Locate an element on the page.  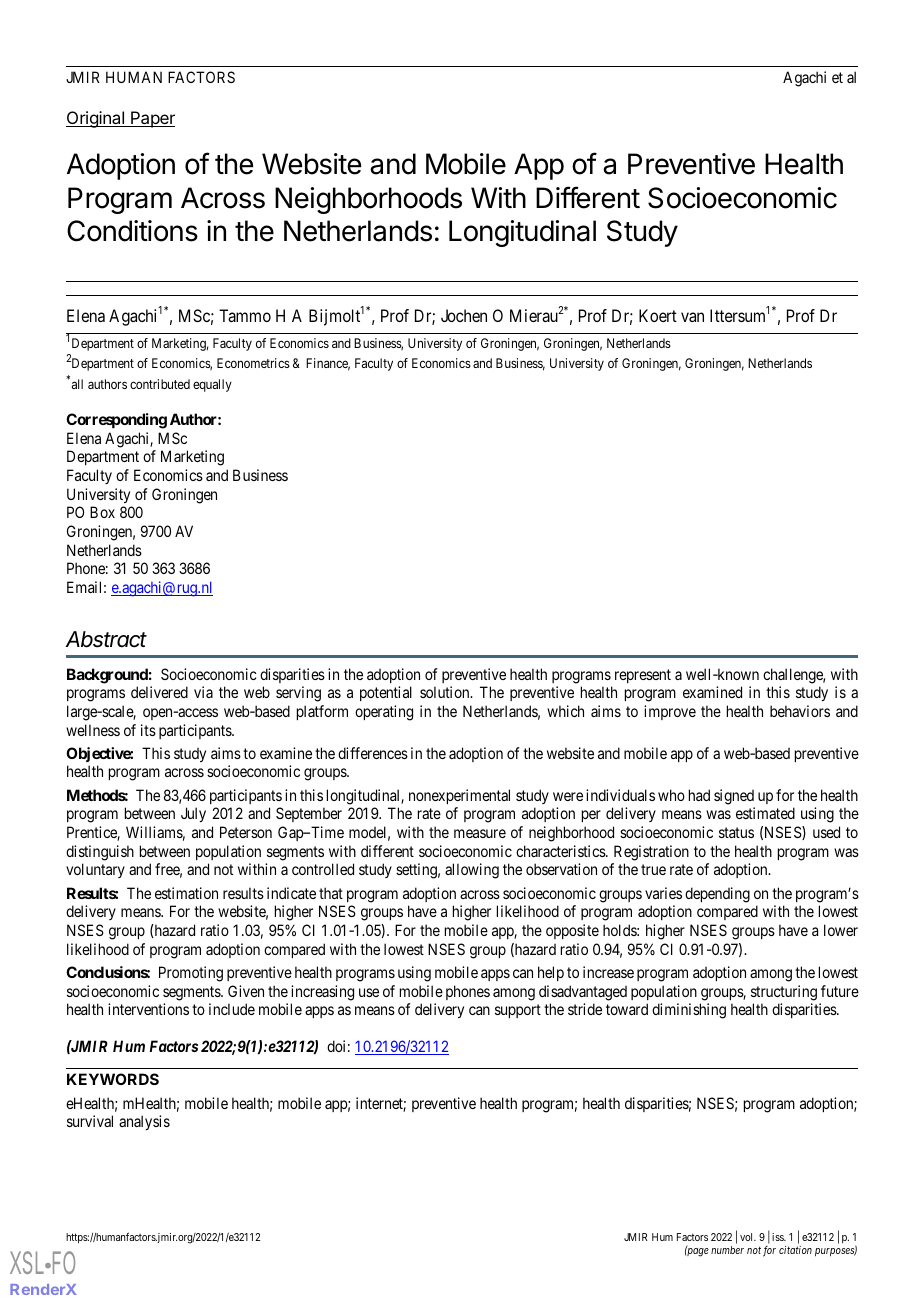
Jochen is located at coordinates (464, 315).
